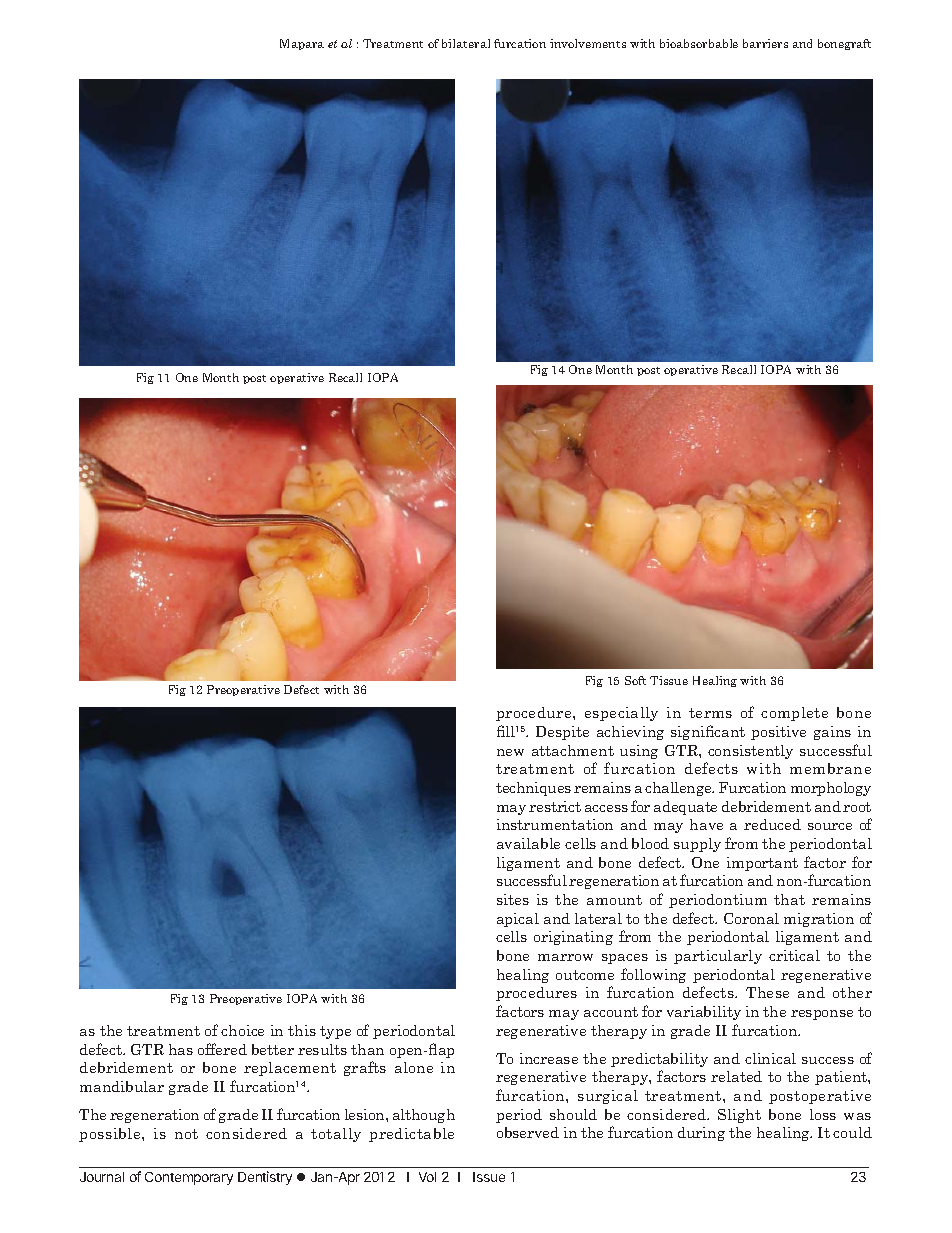 This screenshot has width=952, height=1233. I want to click on involvements, so click(588, 43).
